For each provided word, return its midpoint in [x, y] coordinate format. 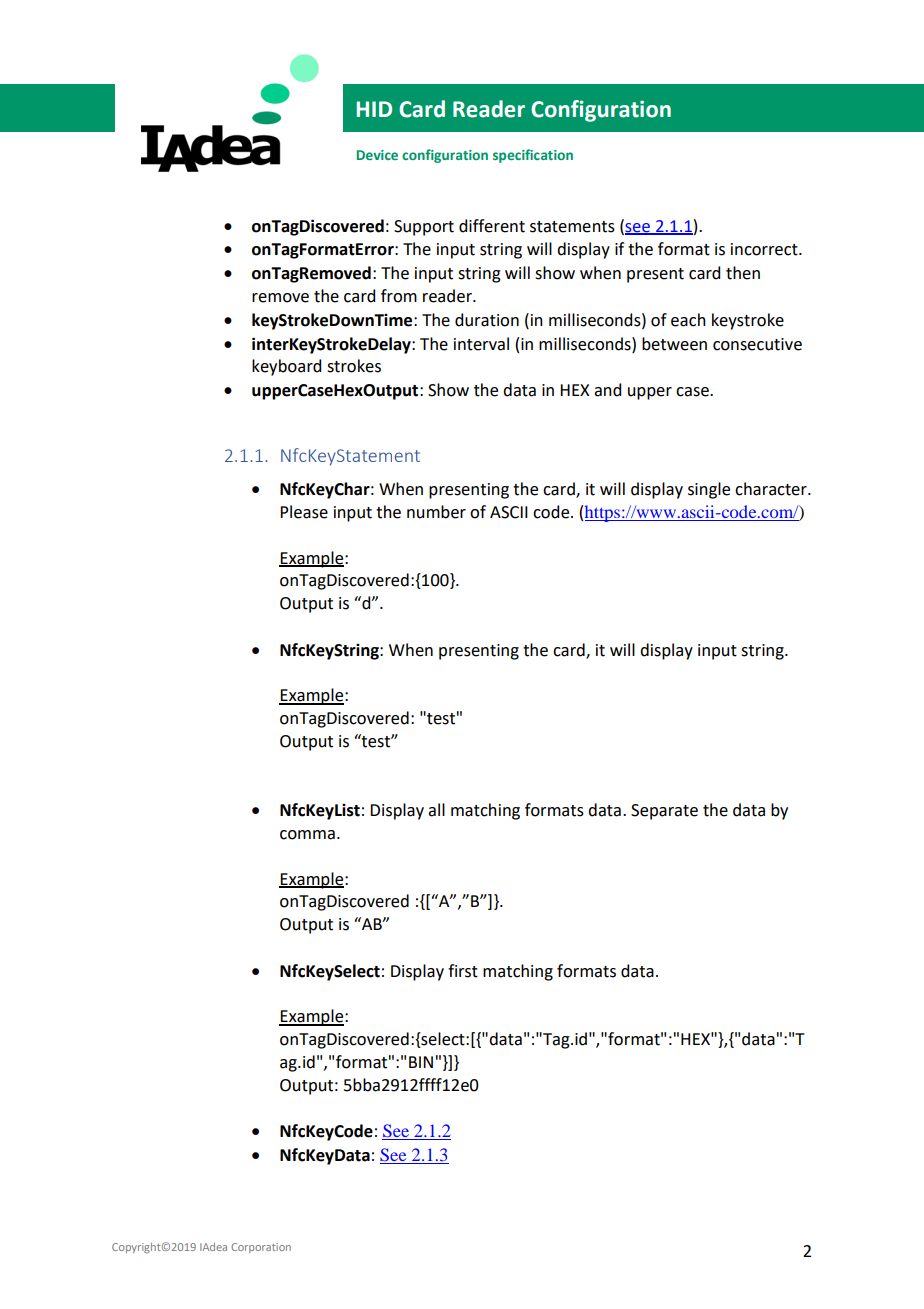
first [463, 971]
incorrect [765, 249]
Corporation [261, 1248]
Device [377, 155]
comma [307, 835]
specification [533, 156]
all [436, 810]
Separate [664, 812]
